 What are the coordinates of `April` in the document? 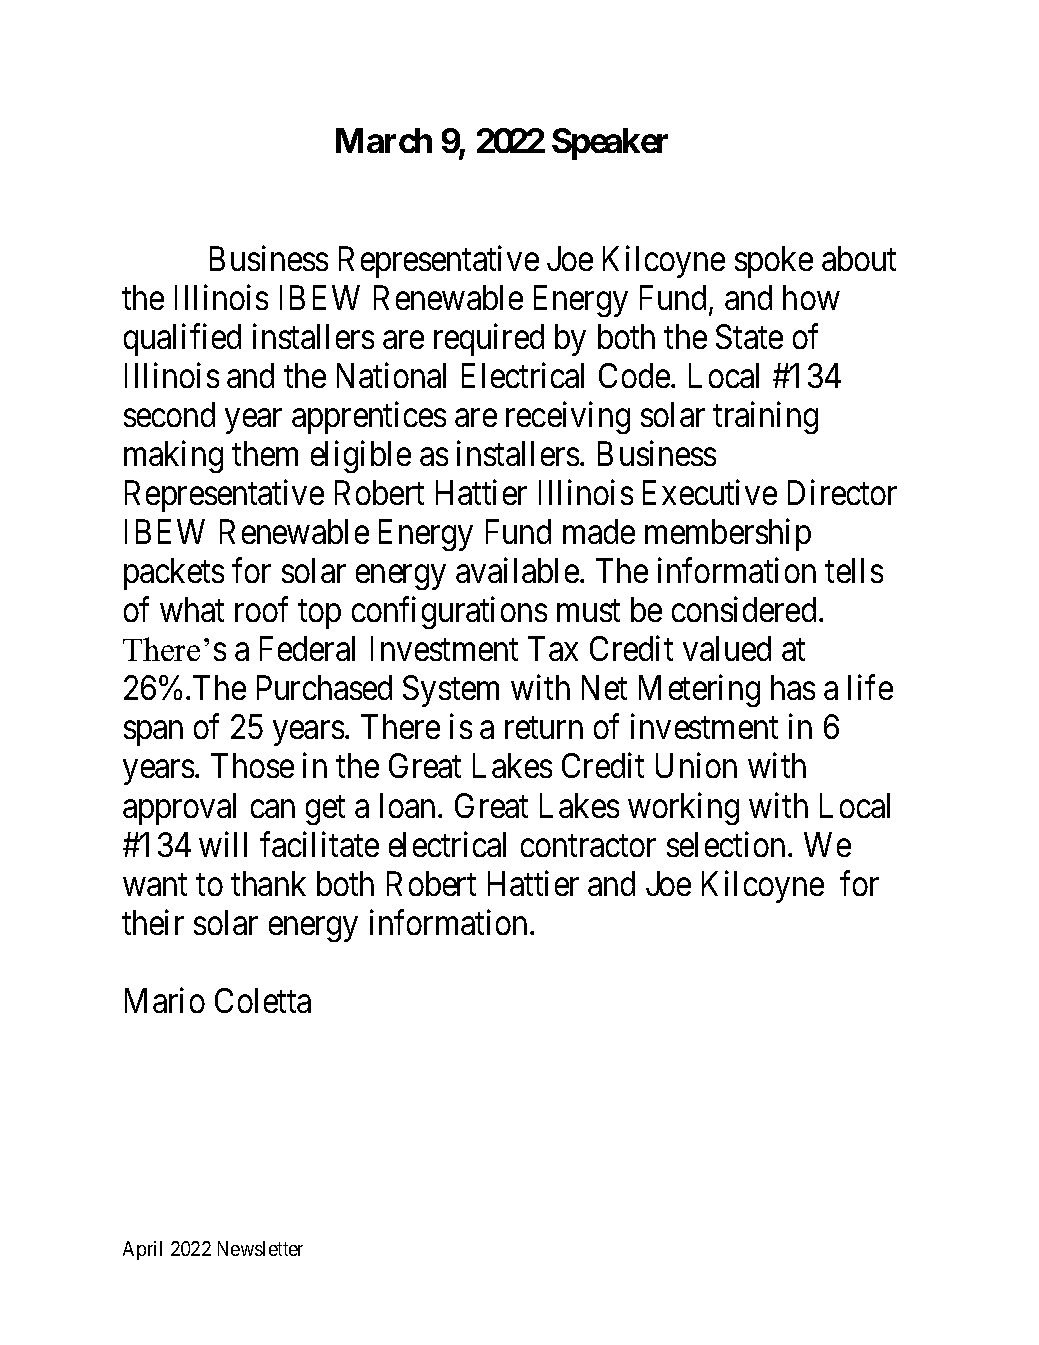 It's located at (142, 1250).
